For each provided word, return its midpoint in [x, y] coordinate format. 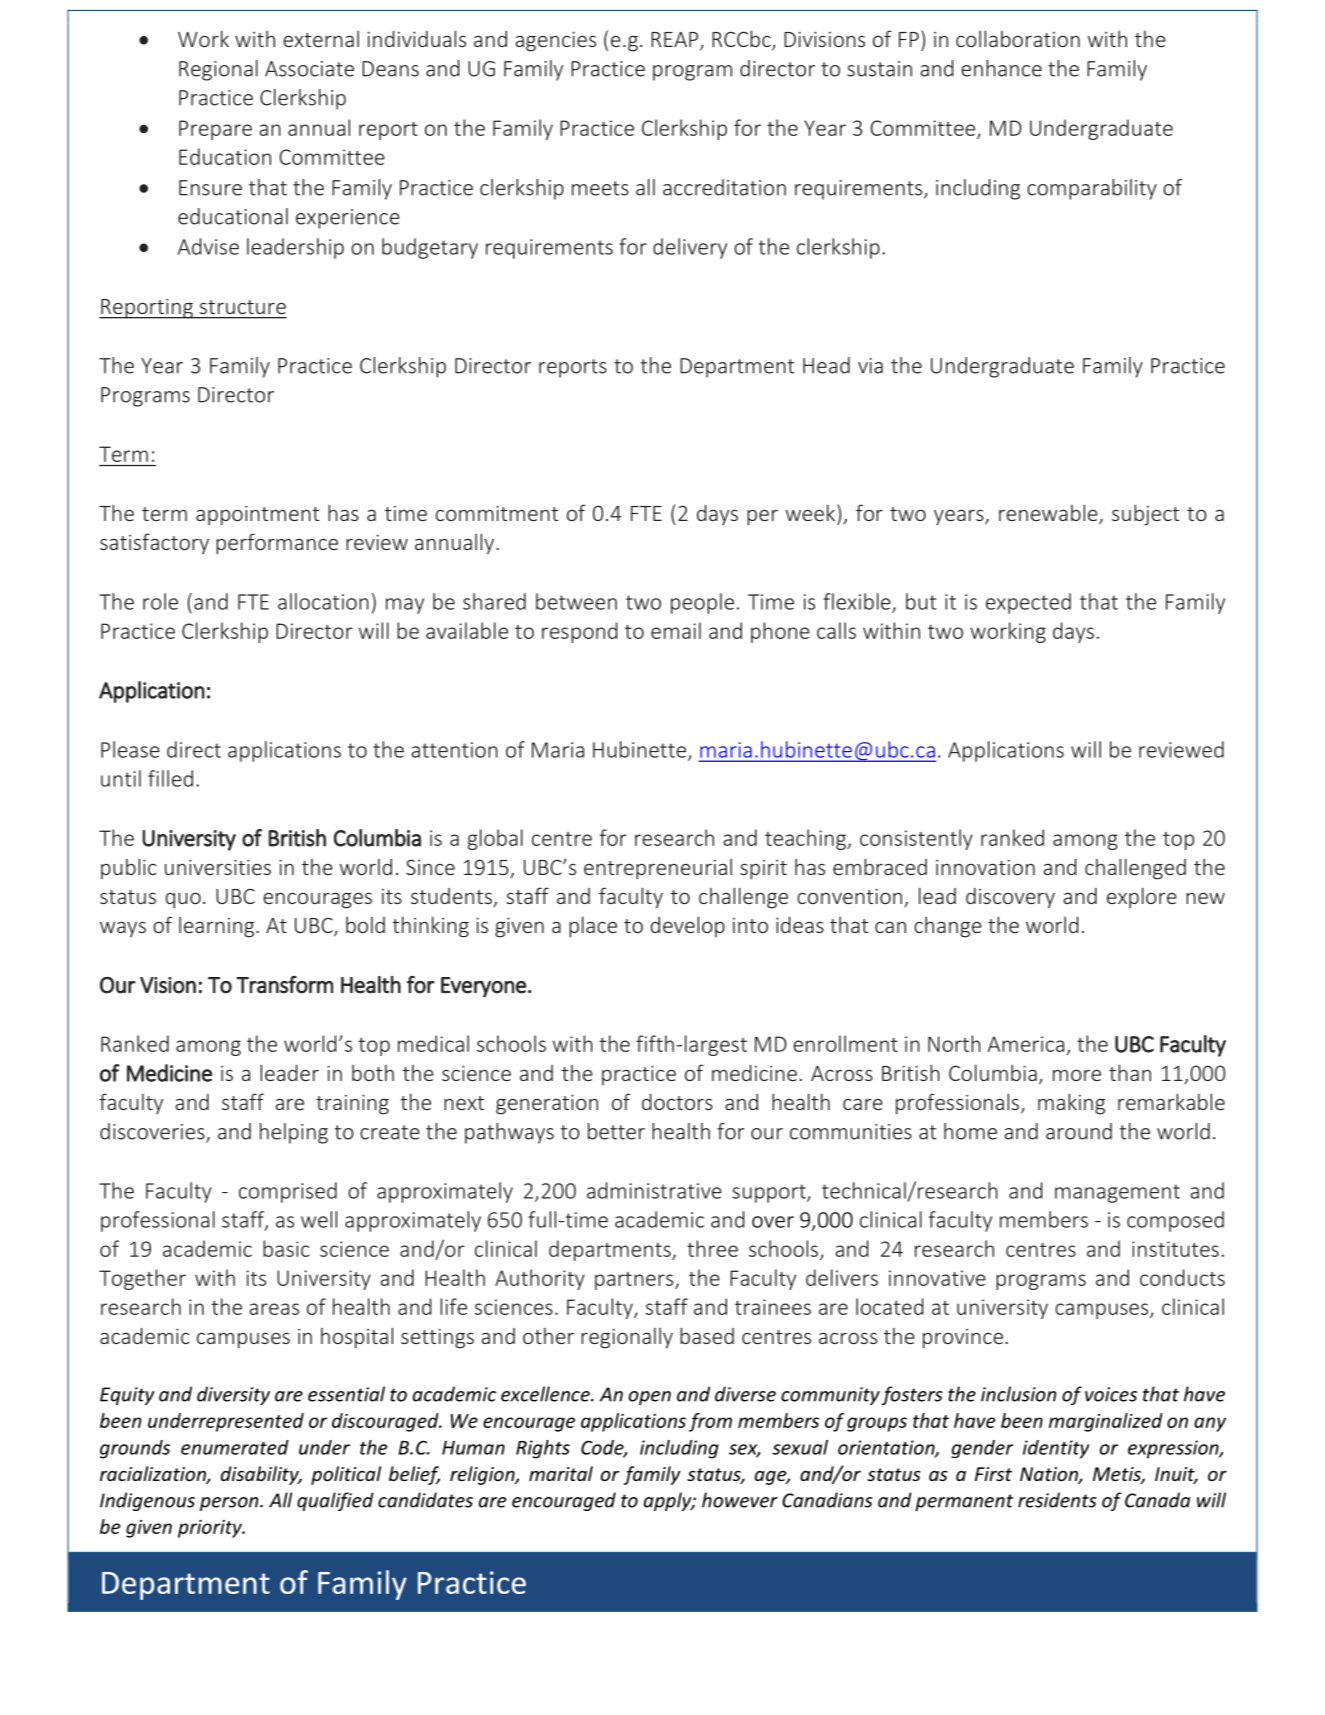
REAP [676, 41]
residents [1057, 1500]
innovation [985, 867]
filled [170, 778]
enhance [1001, 68]
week [810, 512]
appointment [258, 515]
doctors [677, 1102]
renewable [1049, 514]
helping [294, 1133]
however [740, 1500]
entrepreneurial [658, 869]
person [230, 1504]
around [1079, 1131]
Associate [309, 69]
